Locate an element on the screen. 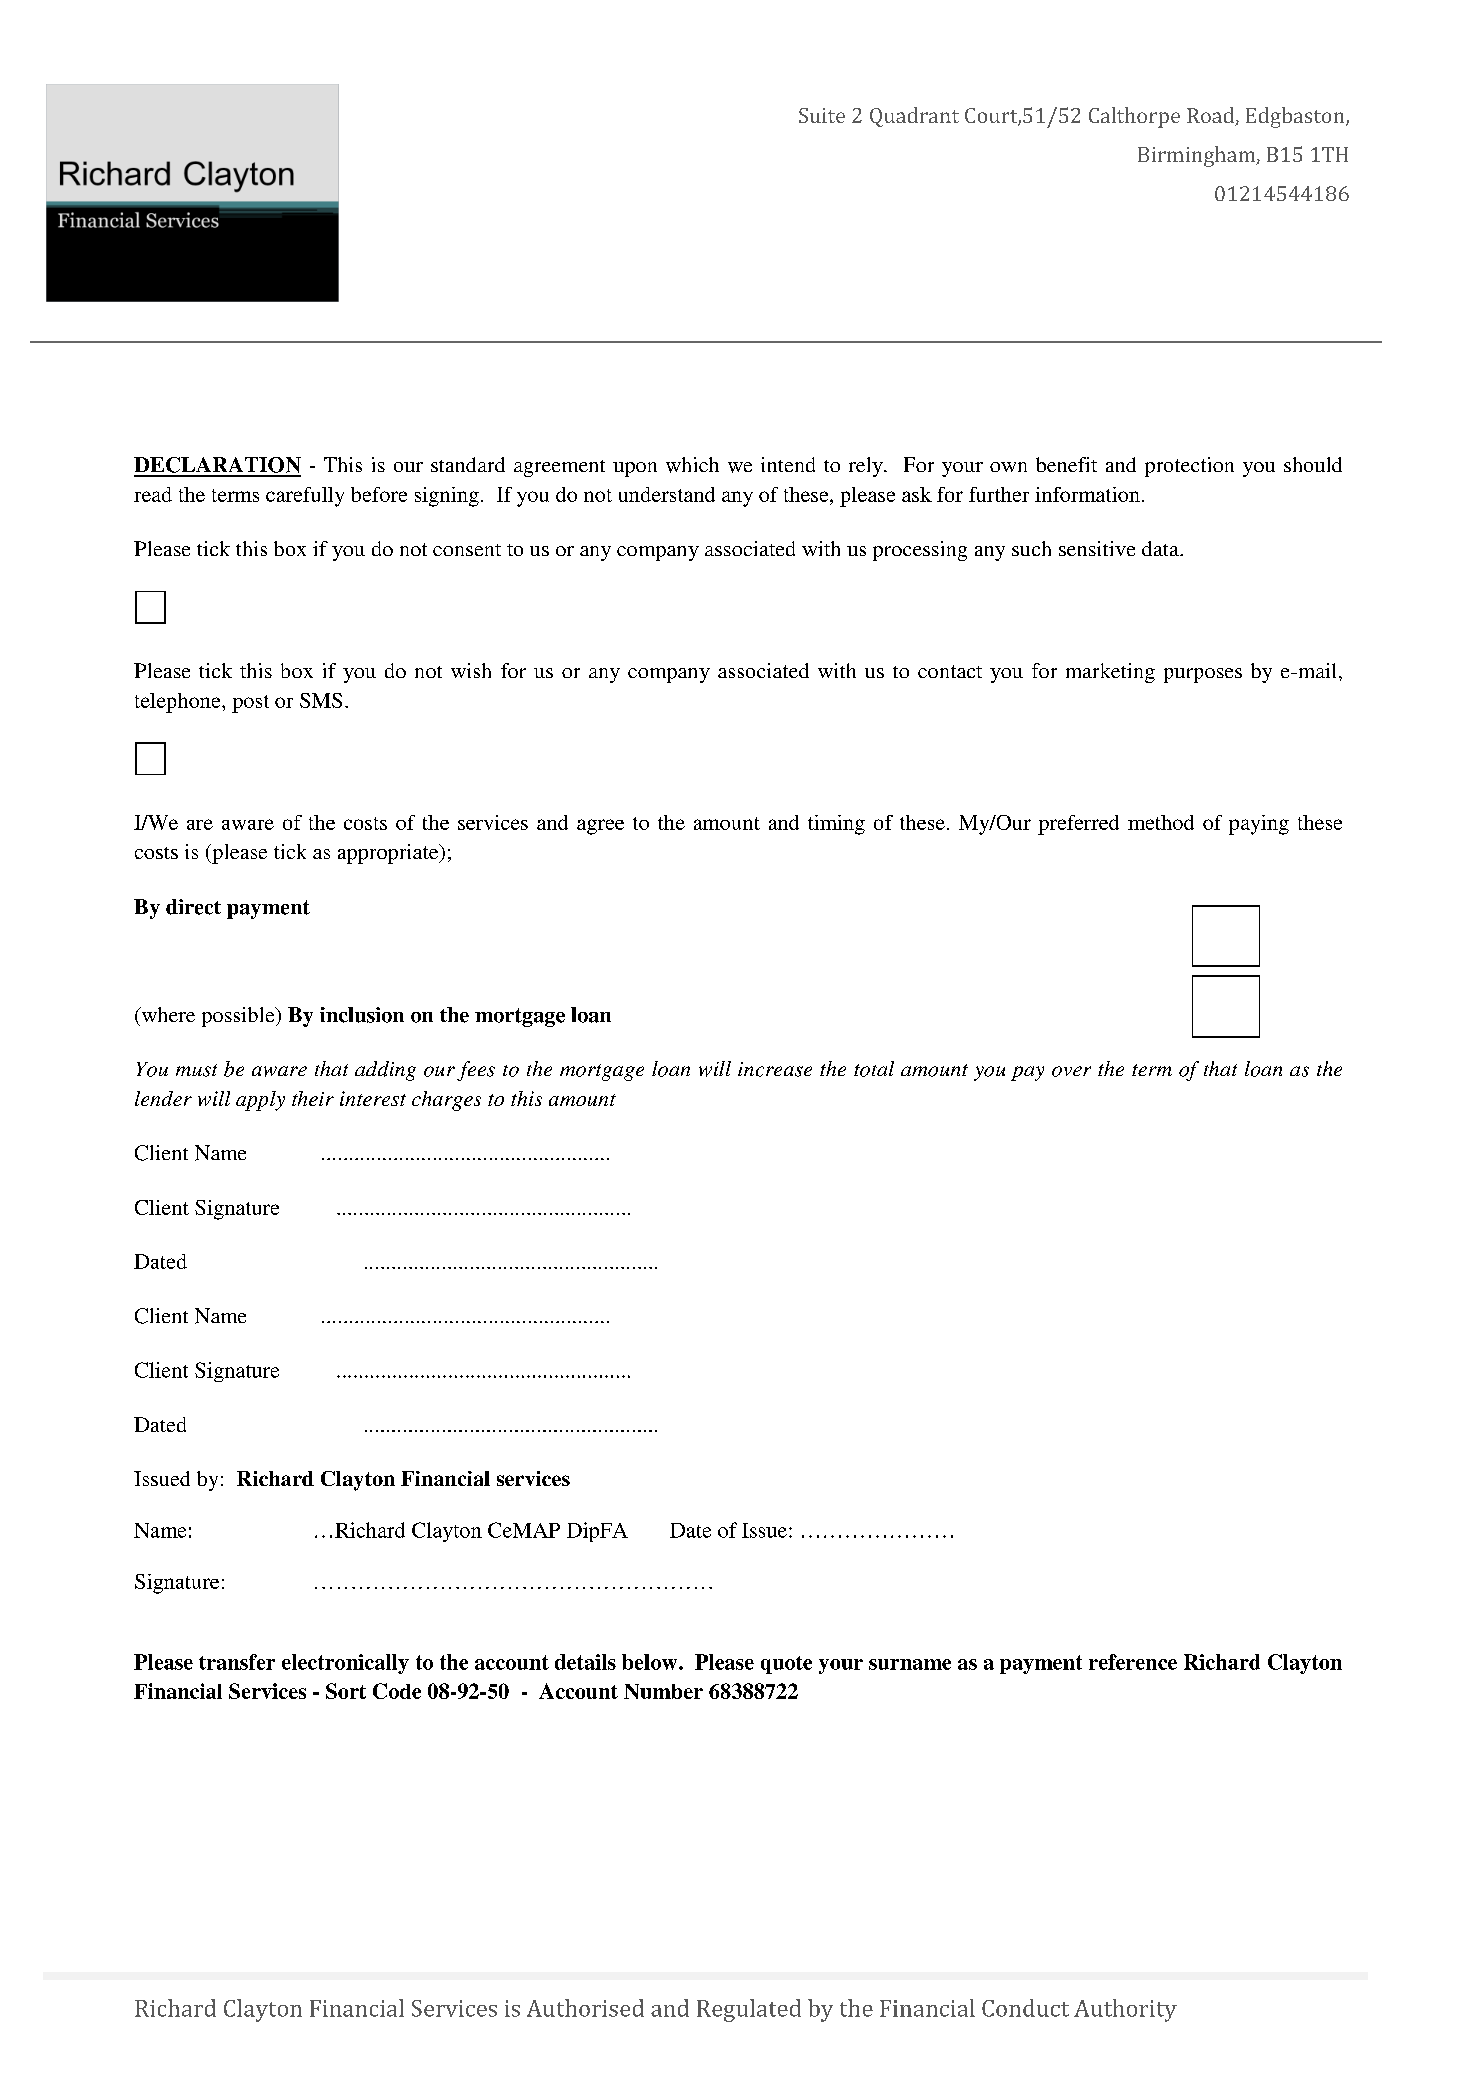 The height and width of the screenshot is (2088, 1476). over is located at coordinates (1071, 1071).
